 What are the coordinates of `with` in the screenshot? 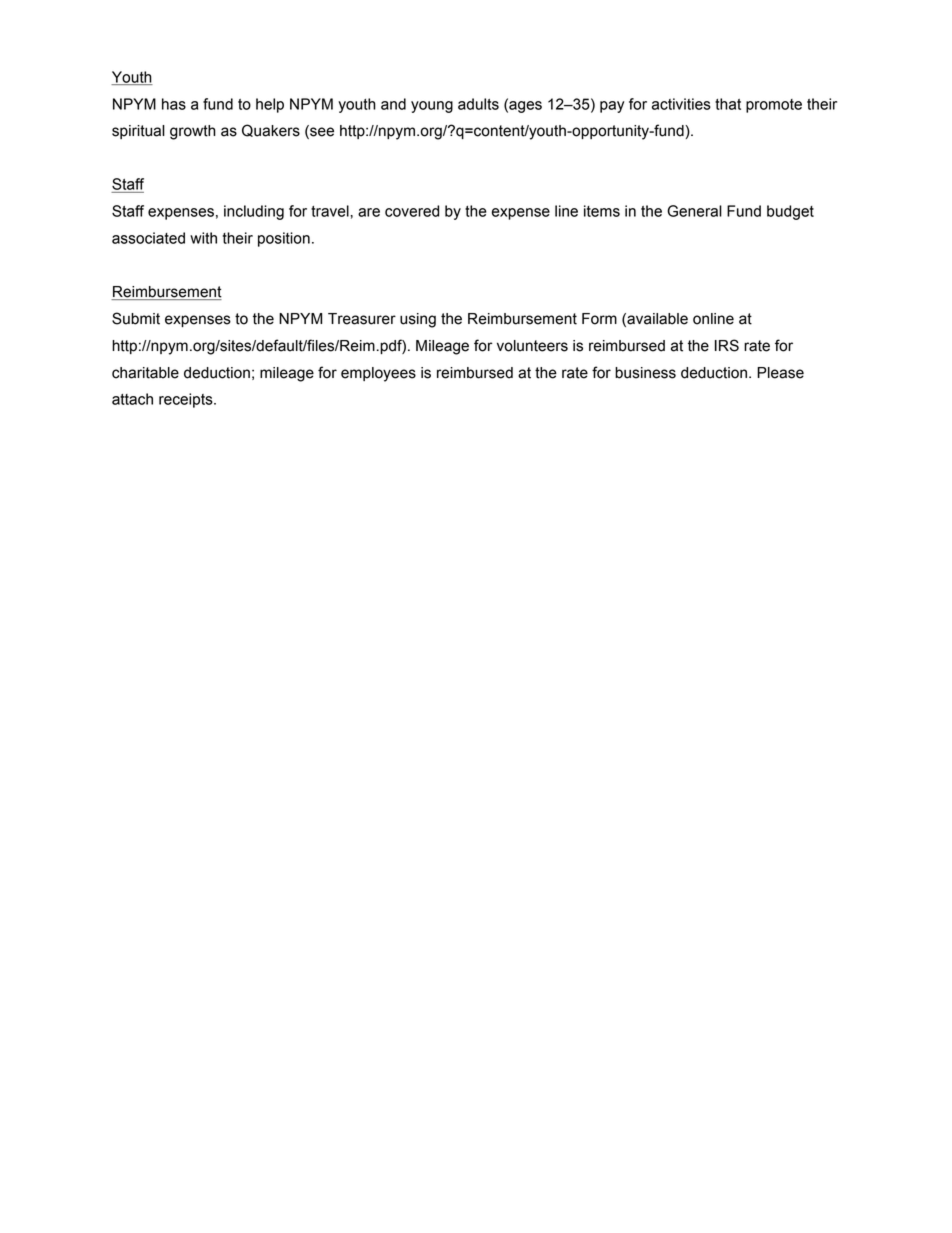 It's located at (203, 238).
